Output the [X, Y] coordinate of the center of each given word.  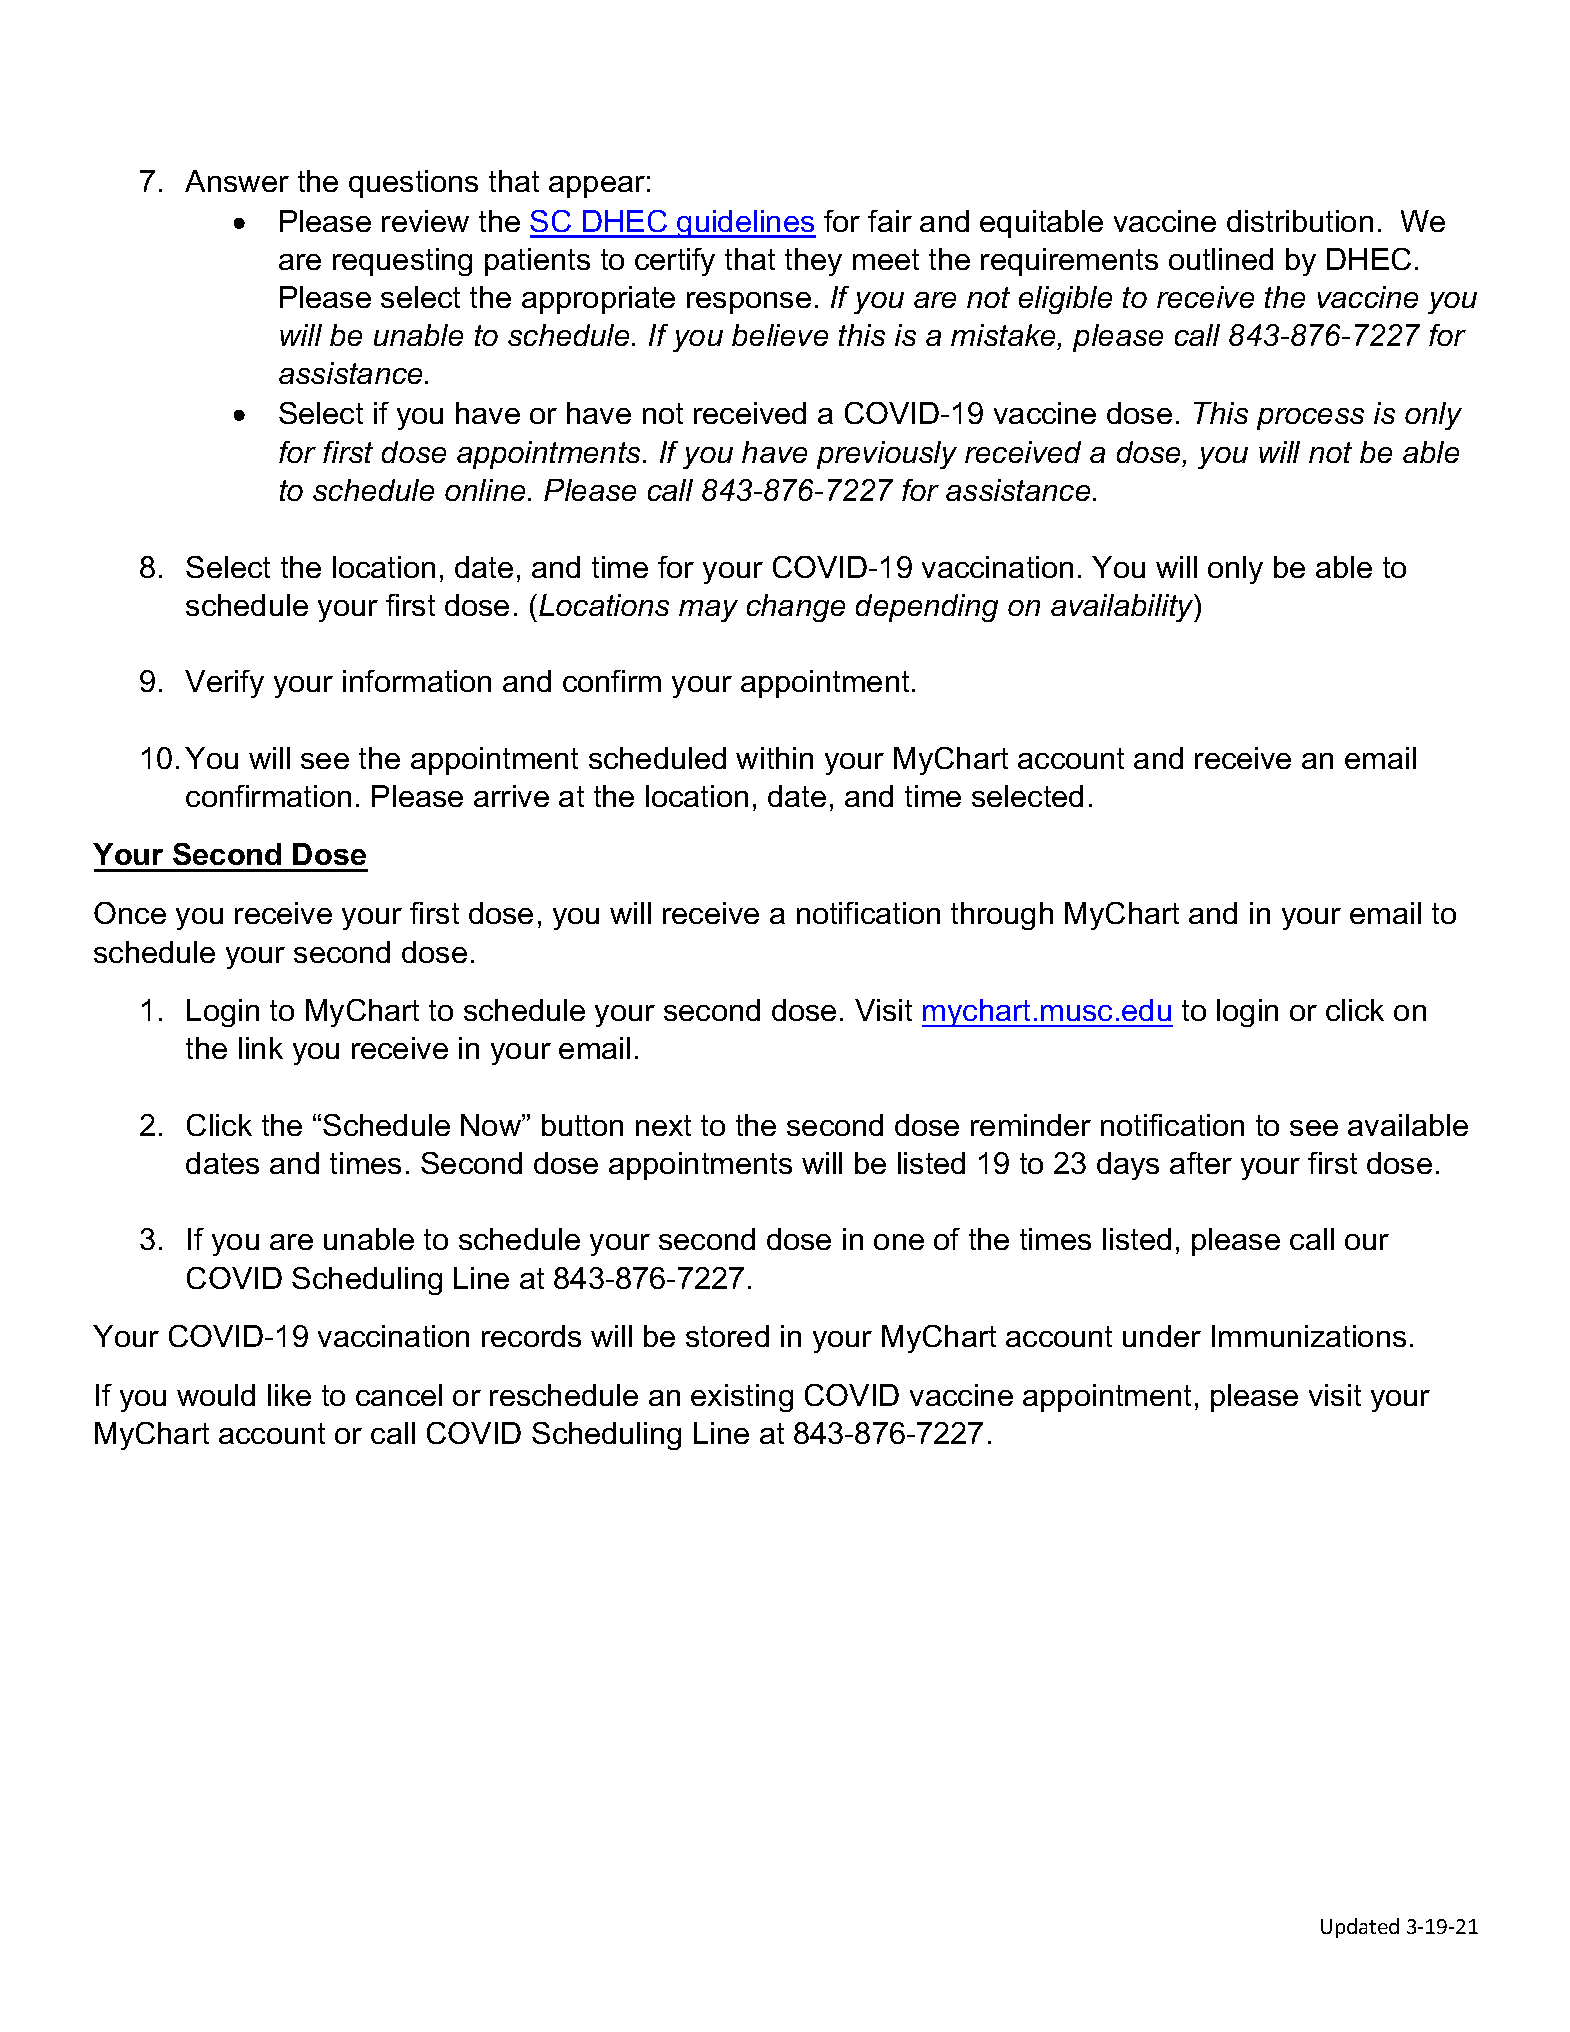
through [1002, 916]
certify [675, 262]
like [289, 1395]
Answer [237, 181]
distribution [1300, 221]
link [261, 1048]
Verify [224, 684]
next [663, 1125]
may [708, 611]
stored [727, 1336]
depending [927, 608]
